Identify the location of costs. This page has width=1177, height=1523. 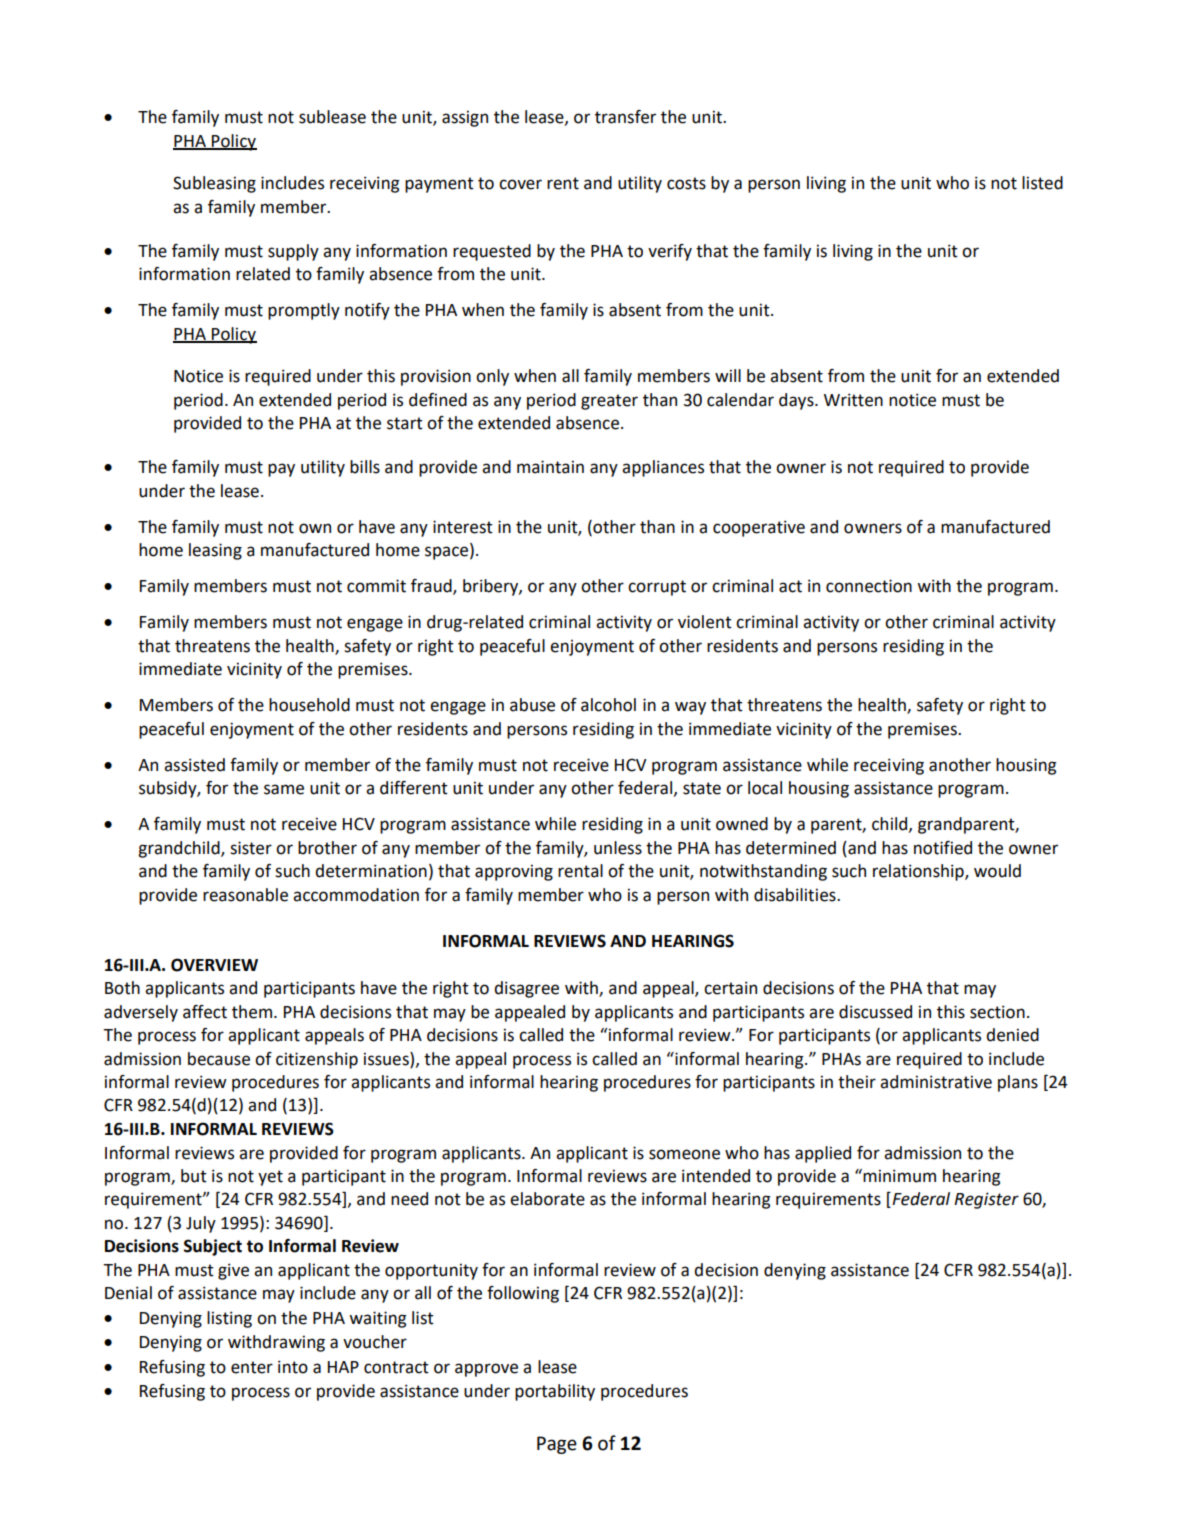
(686, 183).
